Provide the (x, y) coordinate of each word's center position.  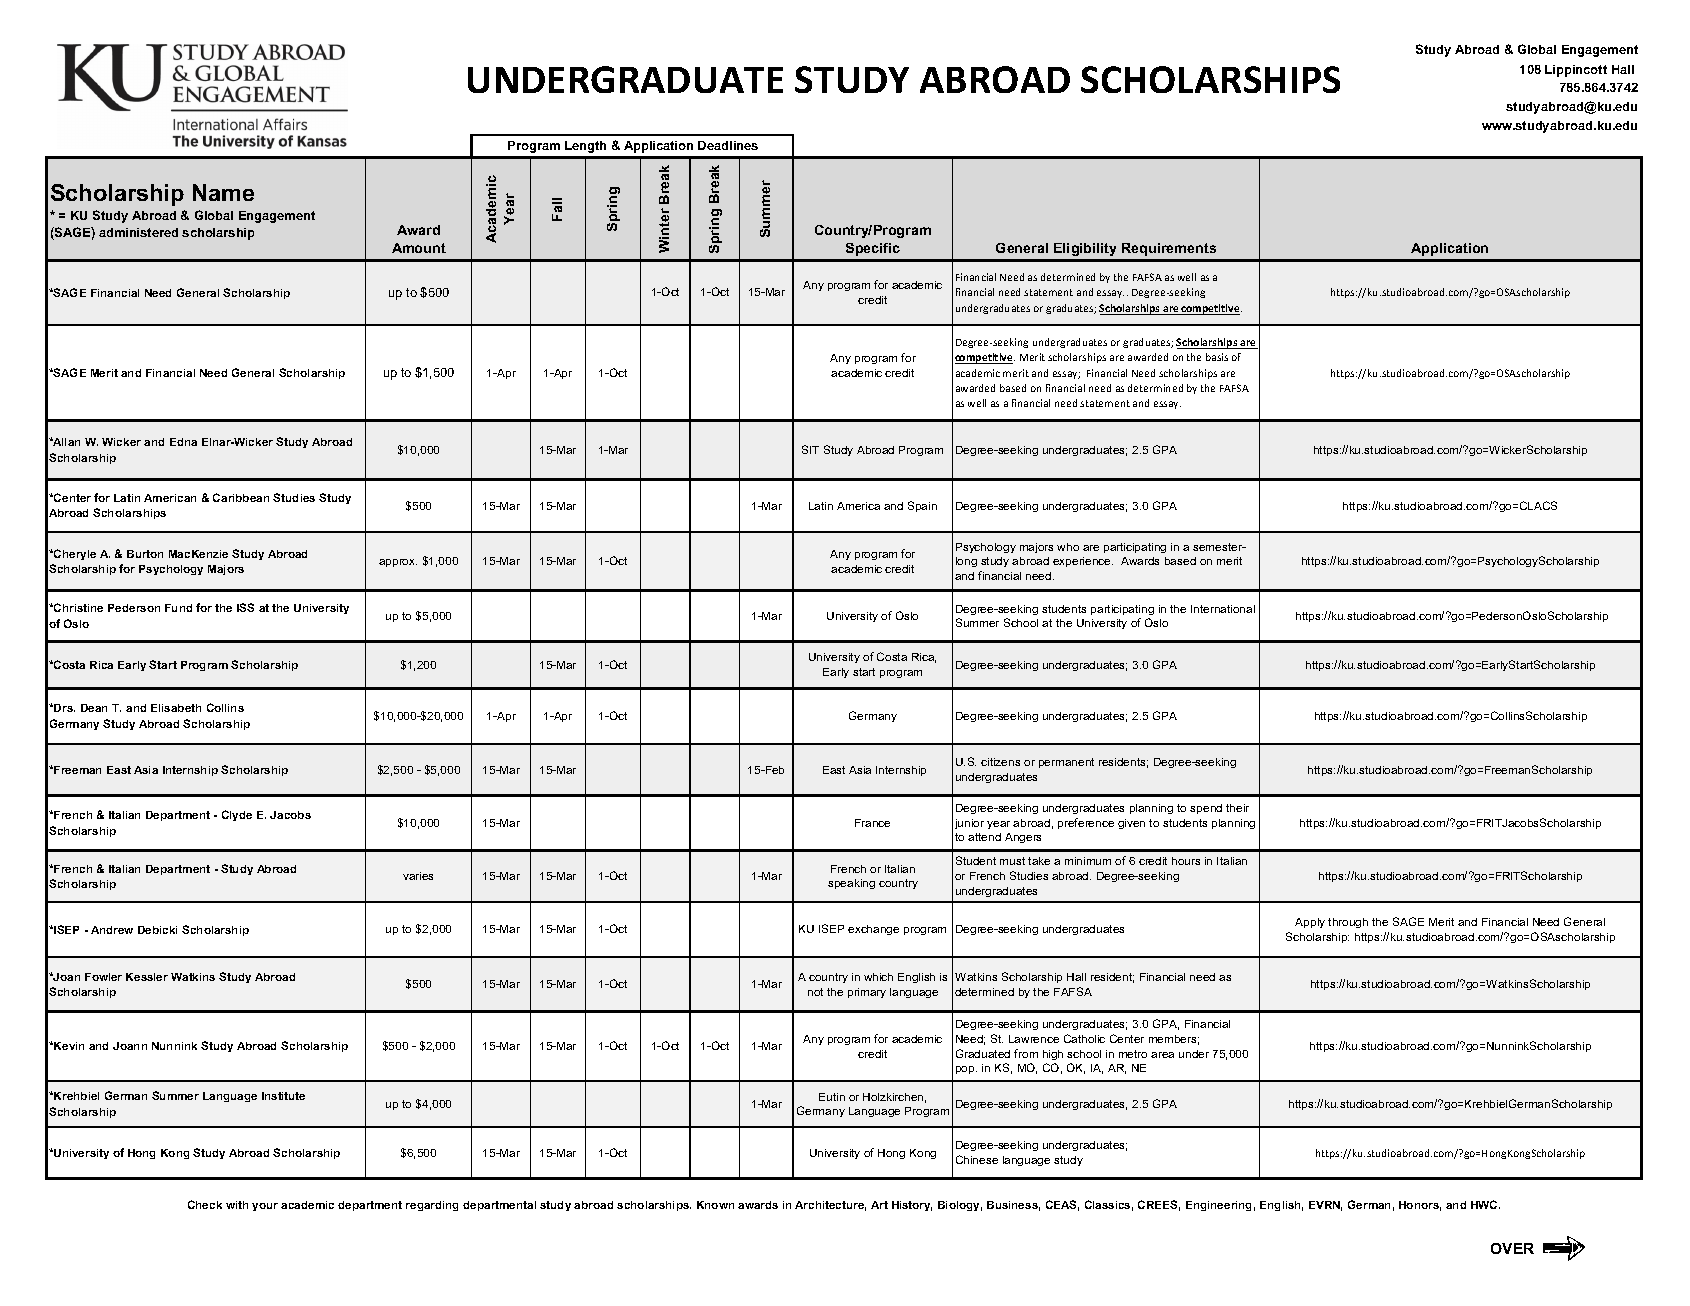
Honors (1420, 1206)
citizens (1000, 762)
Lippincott (1576, 71)
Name (223, 192)
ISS (245, 607)
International (1223, 609)
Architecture (830, 1206)
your (265, 1207)
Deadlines (728, 145)
